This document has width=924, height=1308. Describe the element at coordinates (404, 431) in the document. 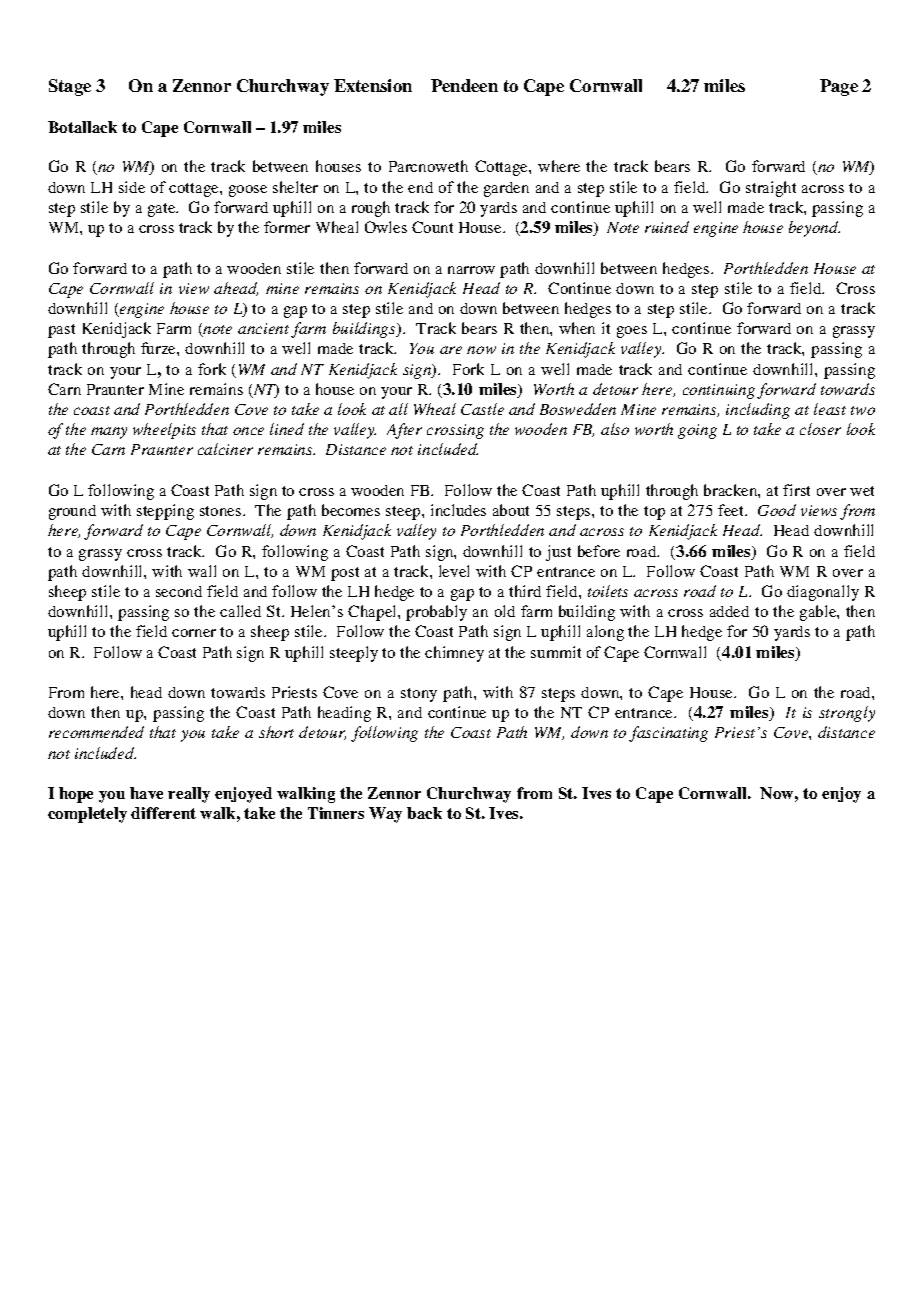

I see `After` at that location.
